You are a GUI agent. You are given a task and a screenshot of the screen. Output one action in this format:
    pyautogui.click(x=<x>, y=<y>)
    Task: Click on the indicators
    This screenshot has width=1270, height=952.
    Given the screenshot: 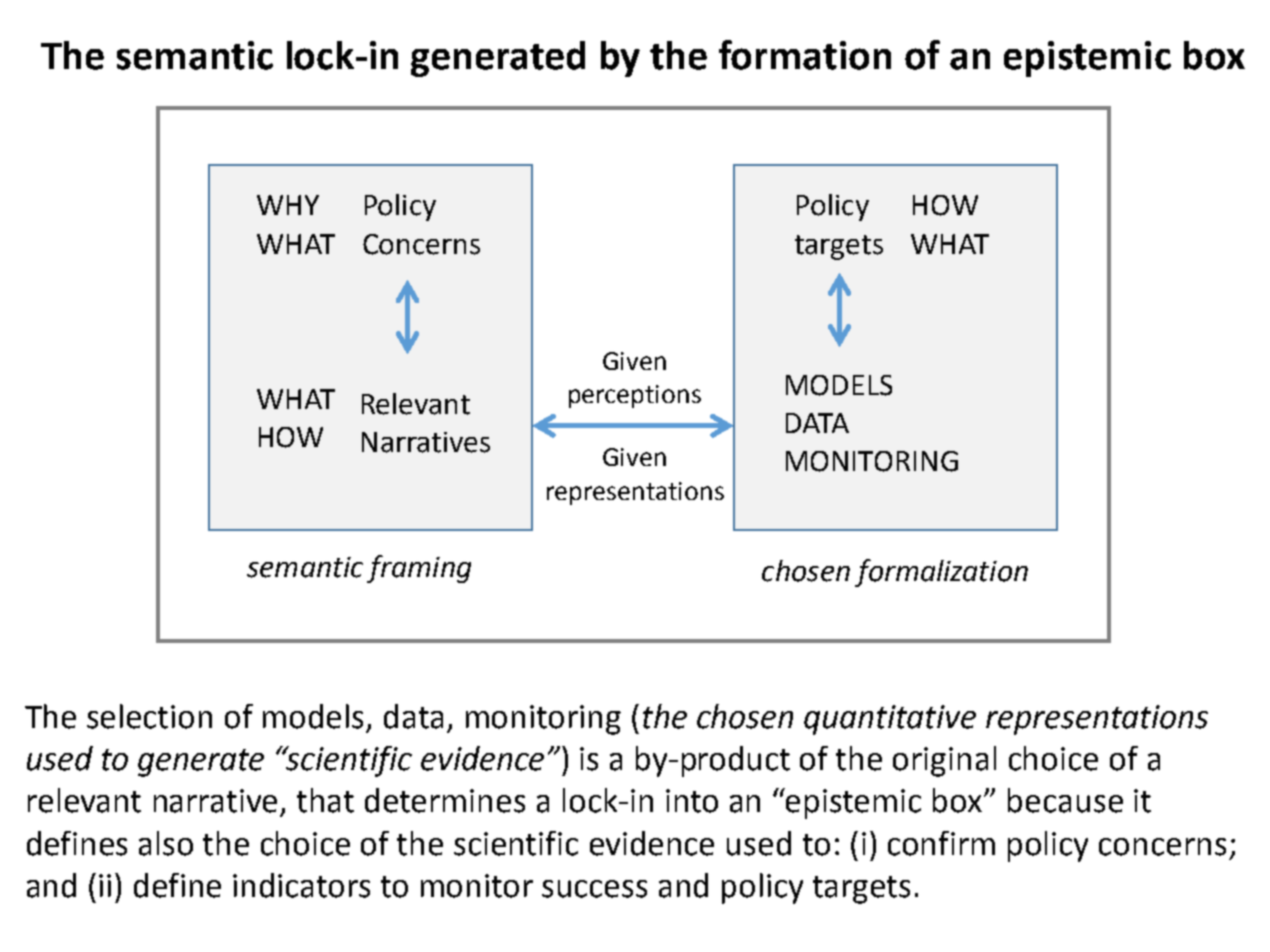 What is the action you would take?
    pyautogui.click(x=301, y=885)
